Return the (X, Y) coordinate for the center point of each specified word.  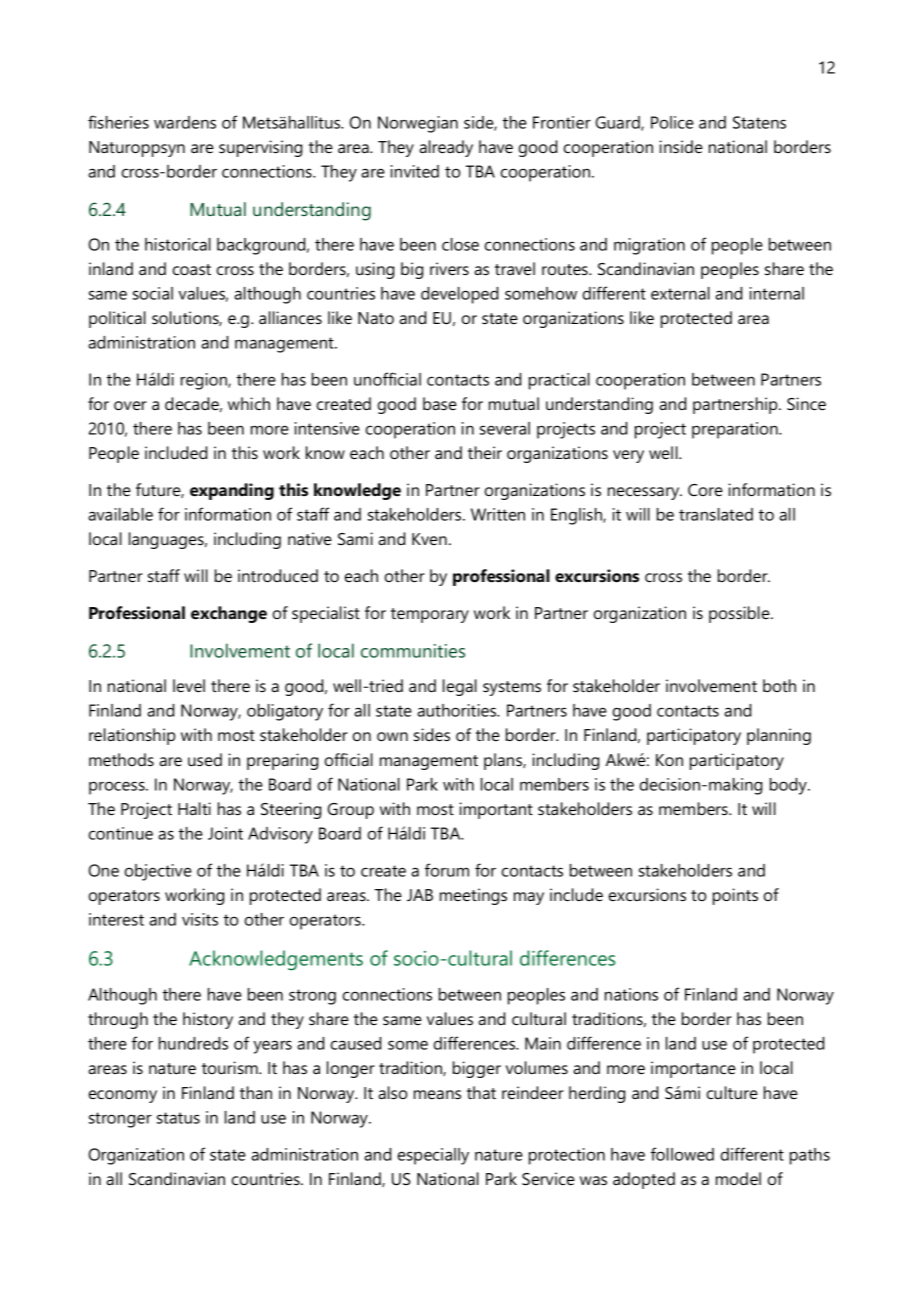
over (130, 405)
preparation (736, 430)
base (440, 403)
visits (200, 919)
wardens (185, 122)
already (446, 148)
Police (672, 122)
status (178, 1118)
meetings (473, 896)
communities (413, 651)
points (735, 896)
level (189, 685)
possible (740, 614)
